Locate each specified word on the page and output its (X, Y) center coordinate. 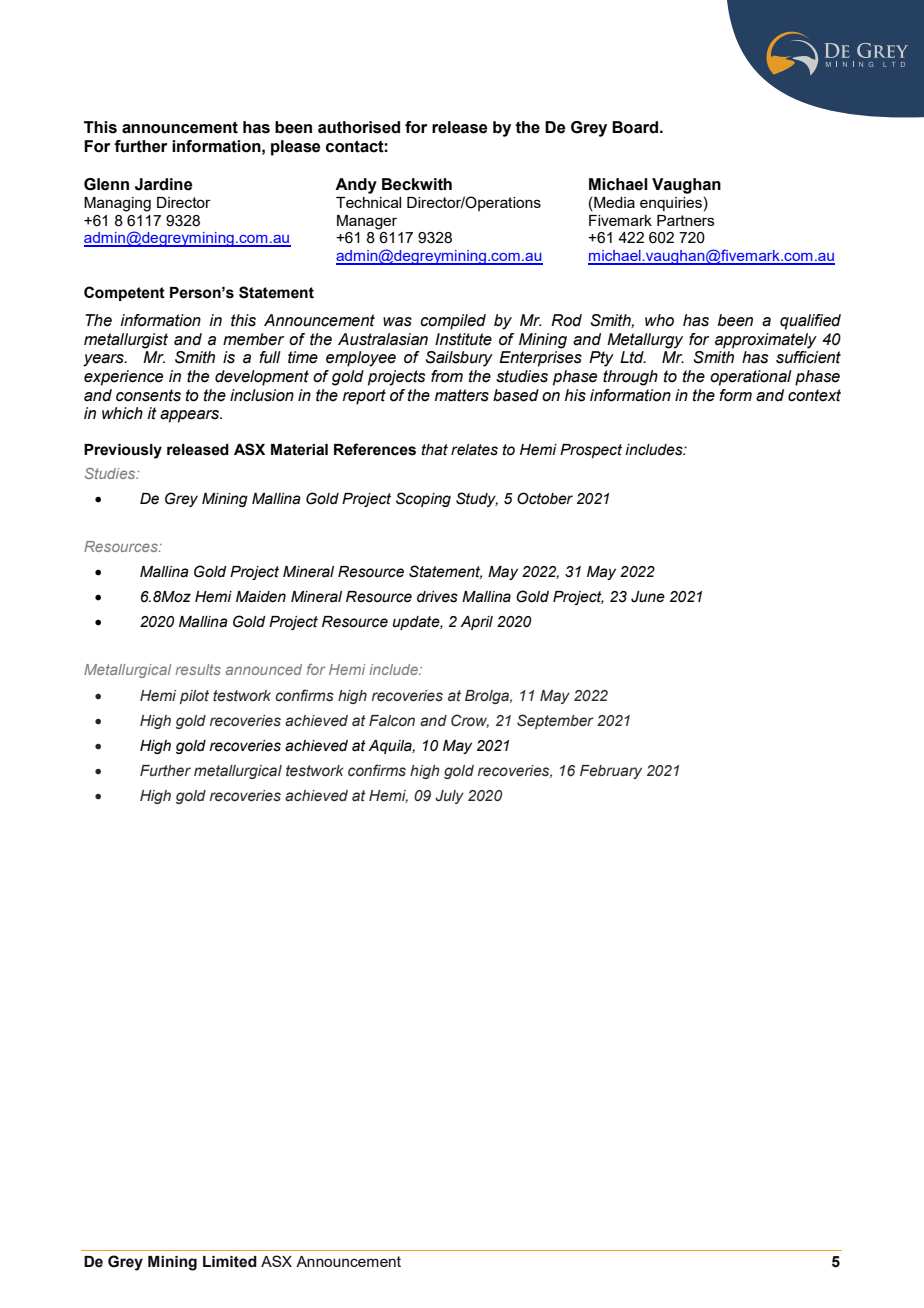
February (611, 772)
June (648, 597)
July (449, 797)
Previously (123, 451)
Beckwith (417, 184)
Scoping (423, 499)
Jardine (164, 184)
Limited (230, 1262)
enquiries (671, 204)
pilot (194, 697)
